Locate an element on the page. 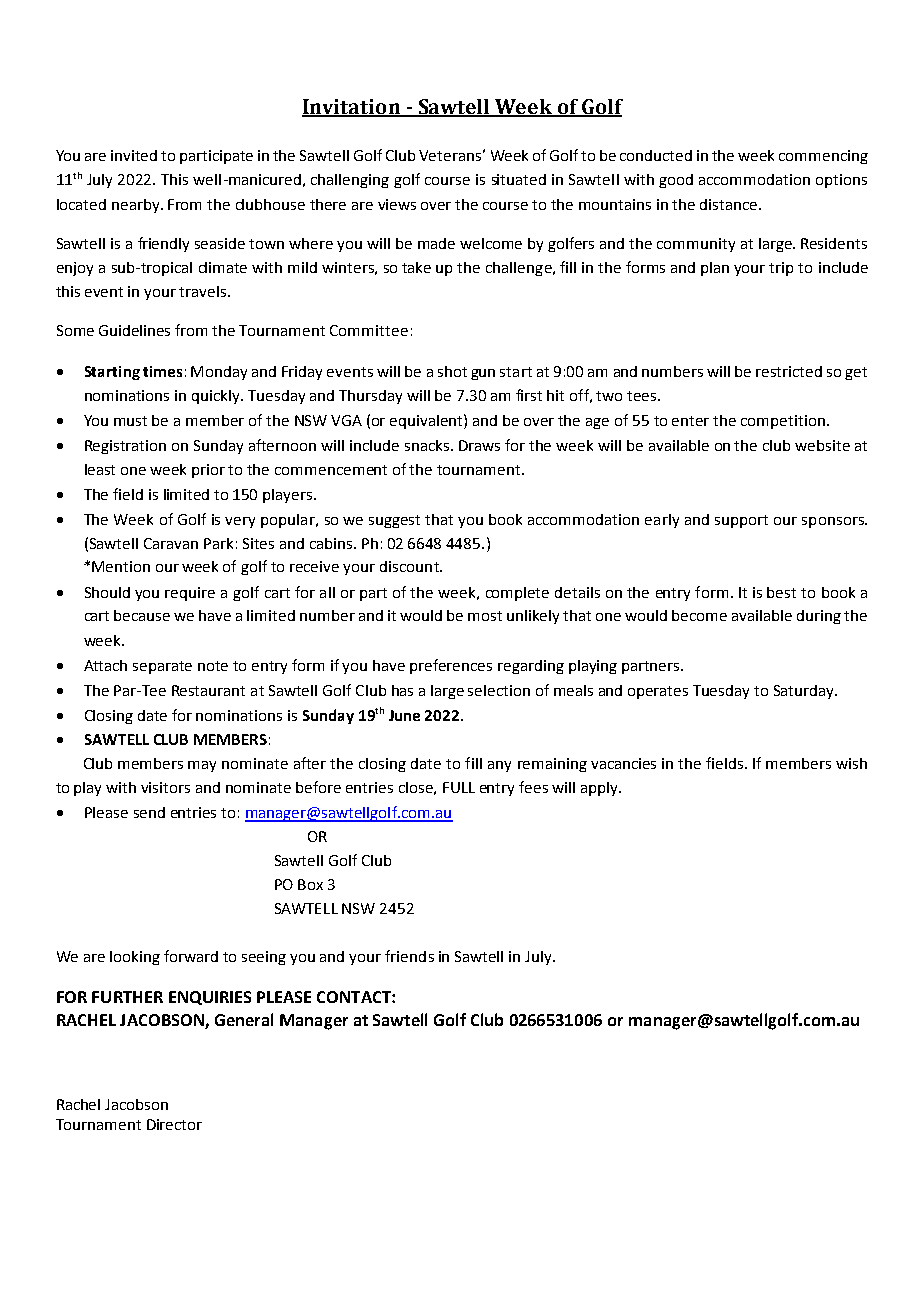 The image size is (924, 1308). most is located at coordinates (485, 616).
